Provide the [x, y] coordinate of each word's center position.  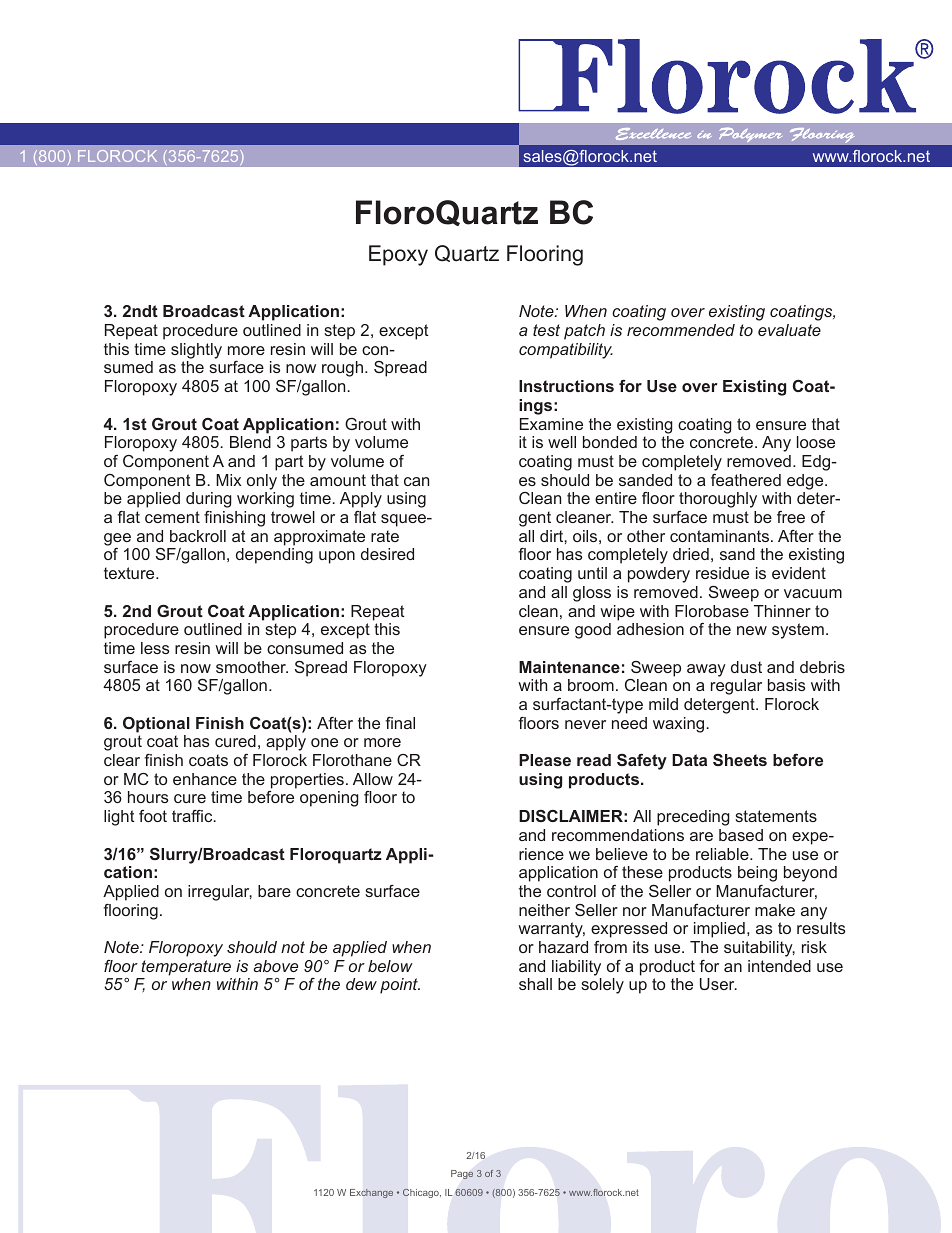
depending [274, 556]
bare [274, 891]
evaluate [789, 330]
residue [722, 573]
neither [544, 910]
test [546, 330]
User [718, 984]
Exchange [371, 1193]
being [757, 874]
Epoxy [398, 255]
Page [462, 1174]
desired [387, 554]
